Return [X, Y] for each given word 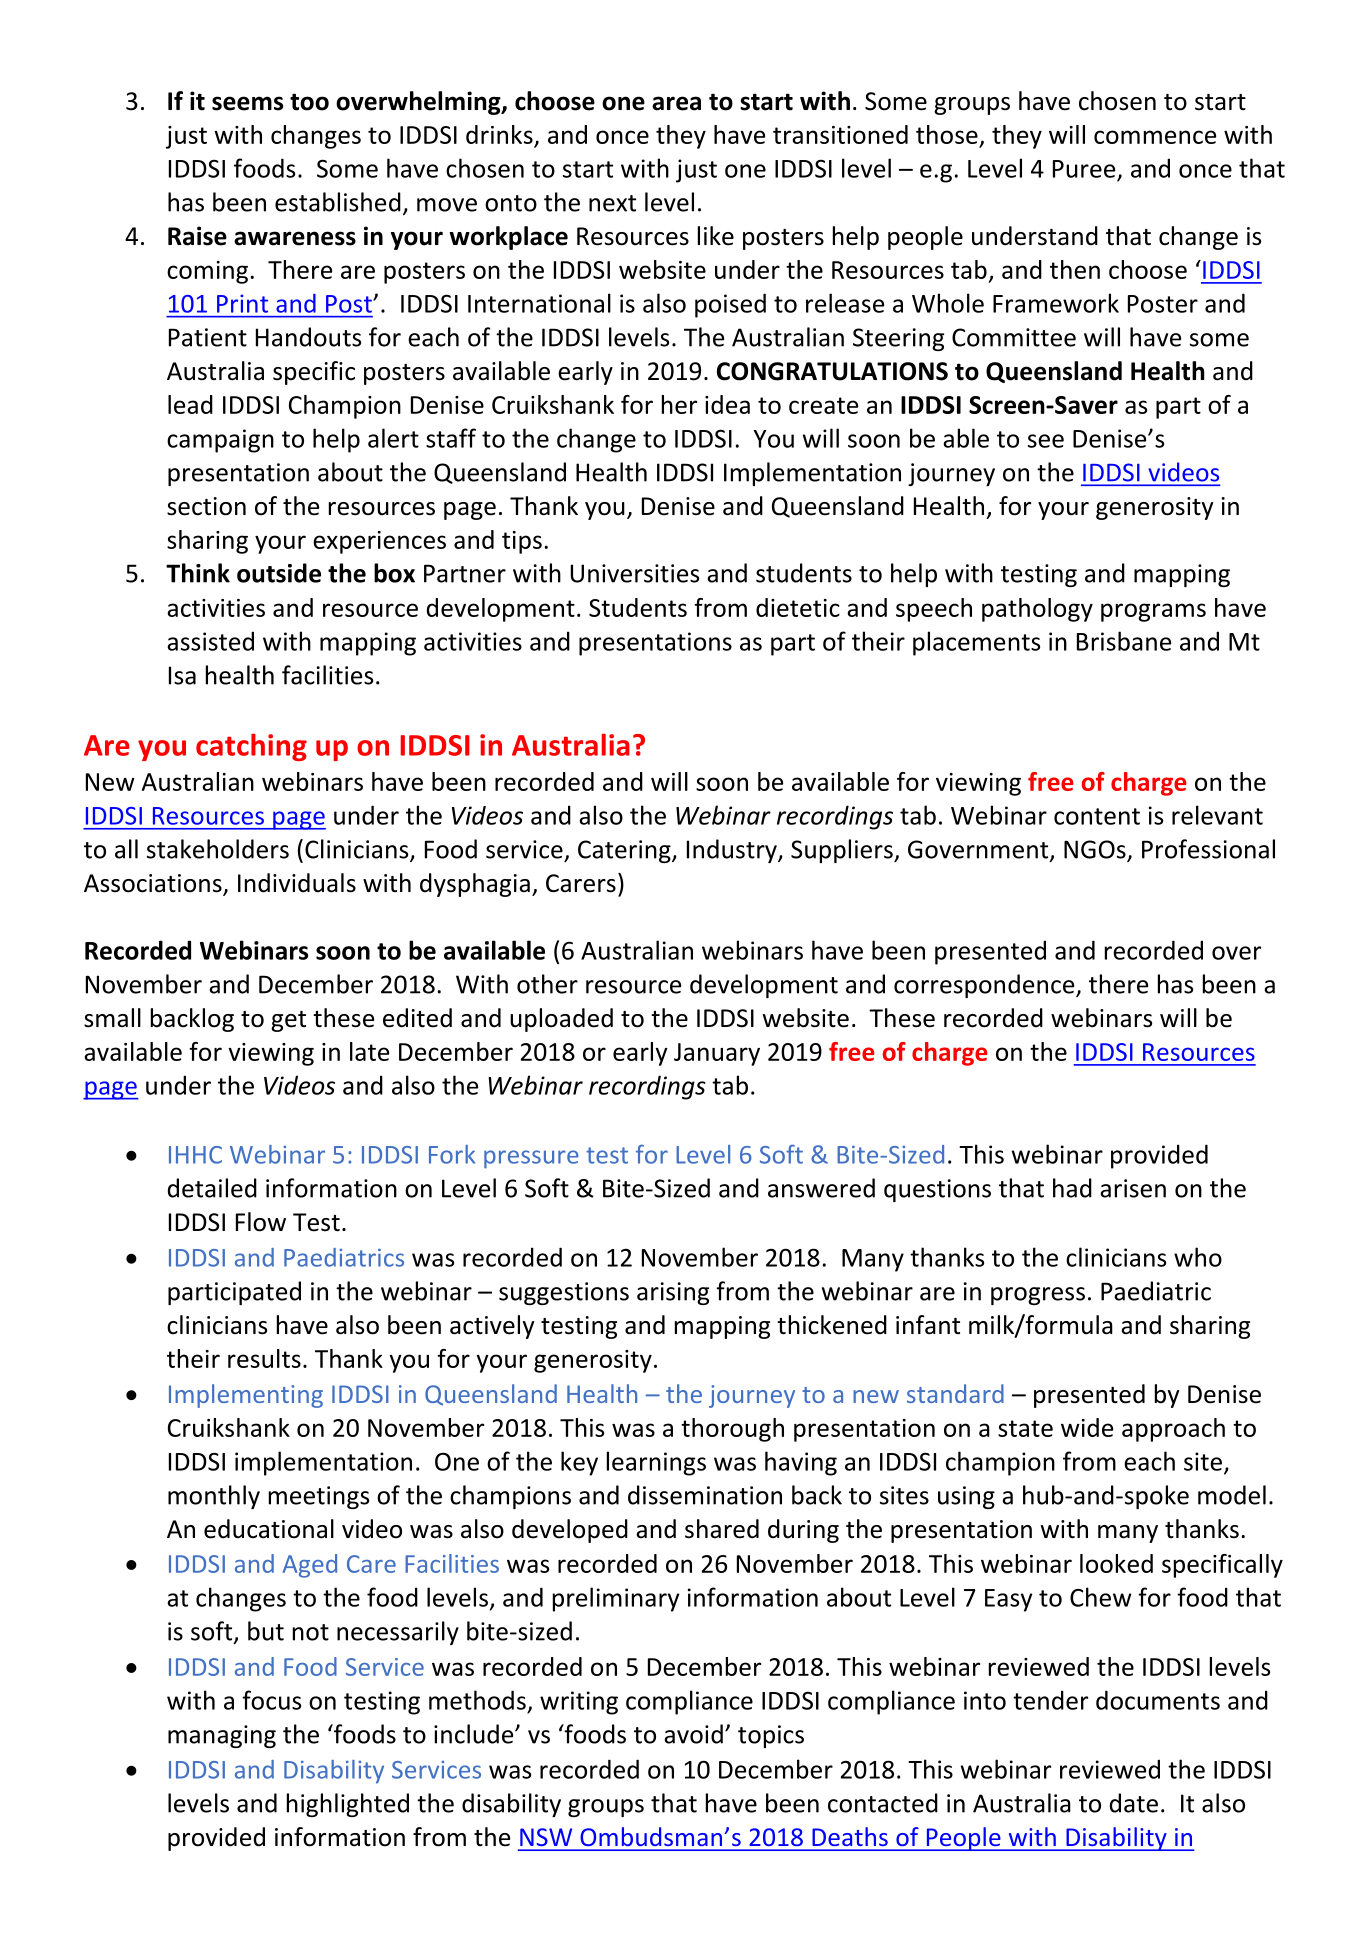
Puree [1084, 169]
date [1134, 1803]
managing [222, 1736]
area [676, 103]
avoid [693, 1734]
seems [247, 103]
